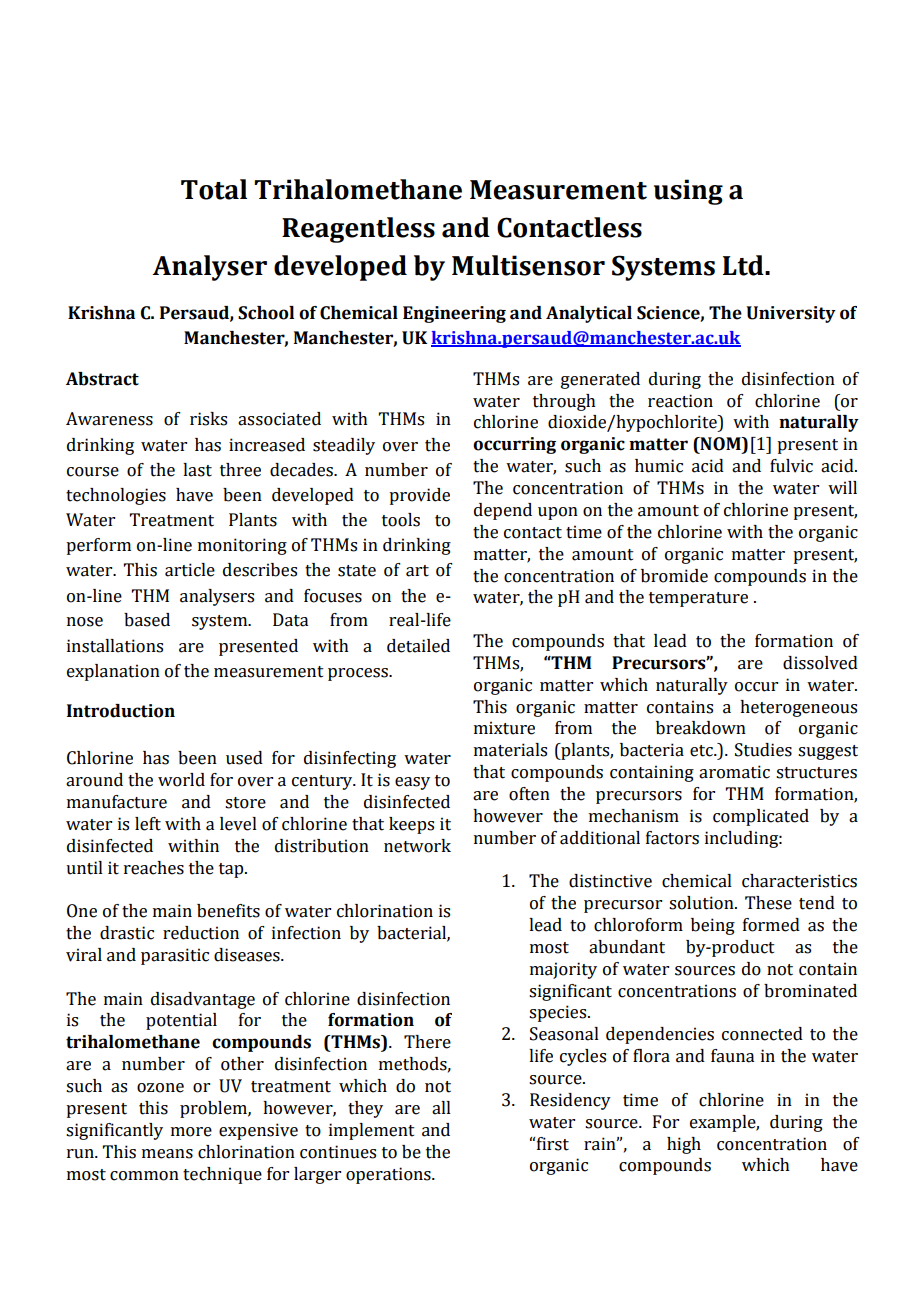 Image resolution: width=924 pixels, height=1308 pixels. I want to click on detailed, so click(418, 646).
